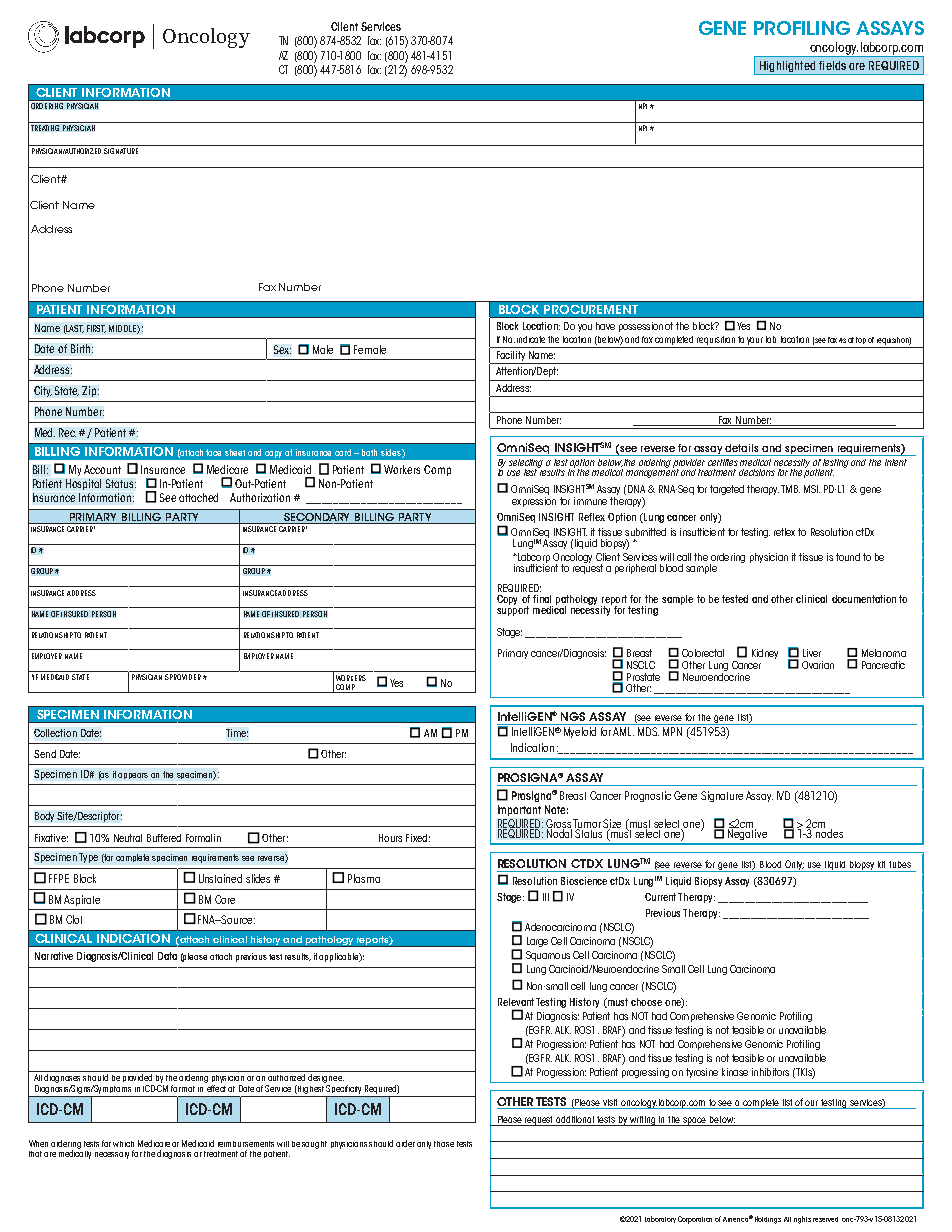 This image has width=952, height=1232. I want to click on Liver, so click(812, 653).
